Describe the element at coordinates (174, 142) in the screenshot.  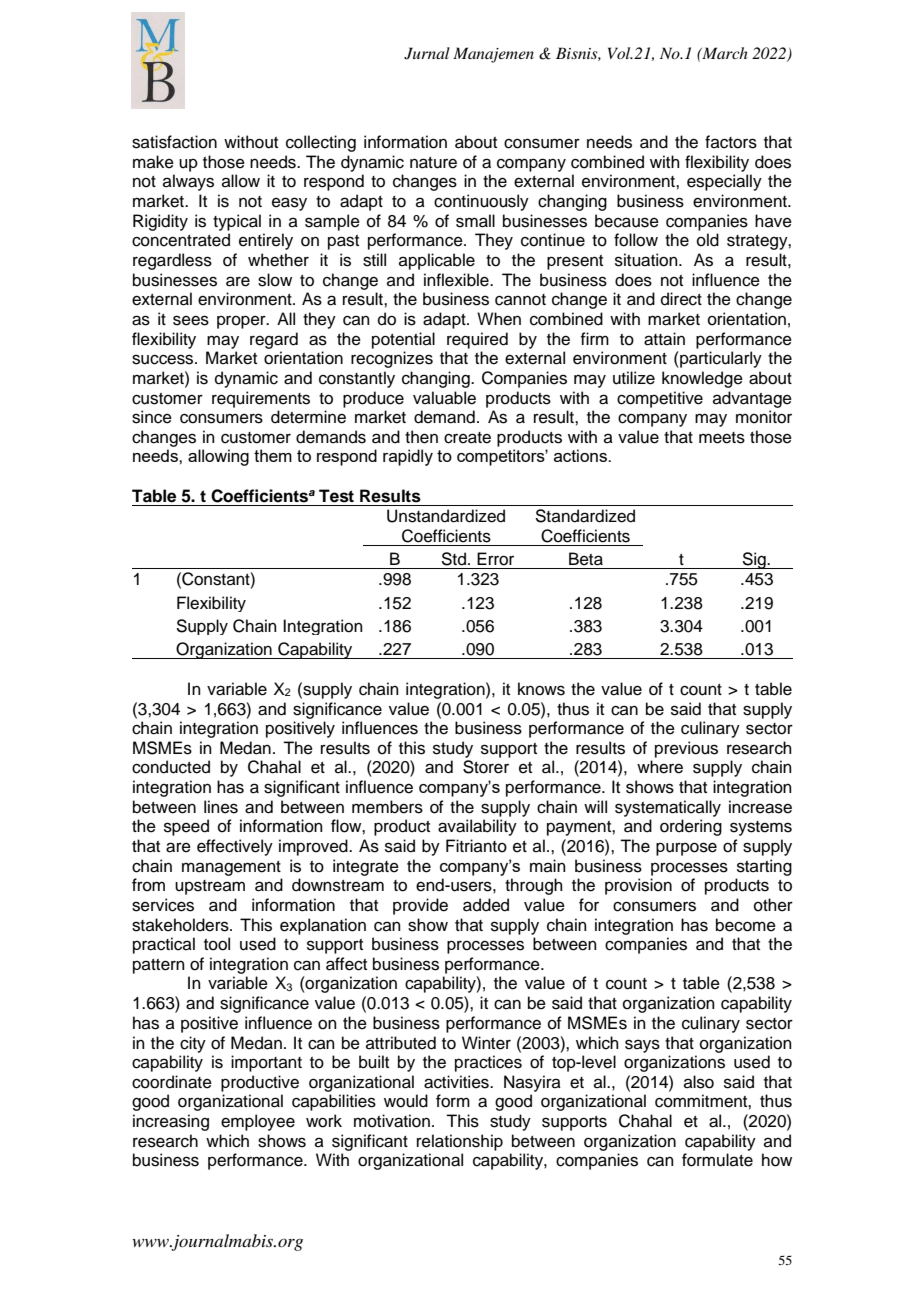
I see `satisfaction` at that location.
